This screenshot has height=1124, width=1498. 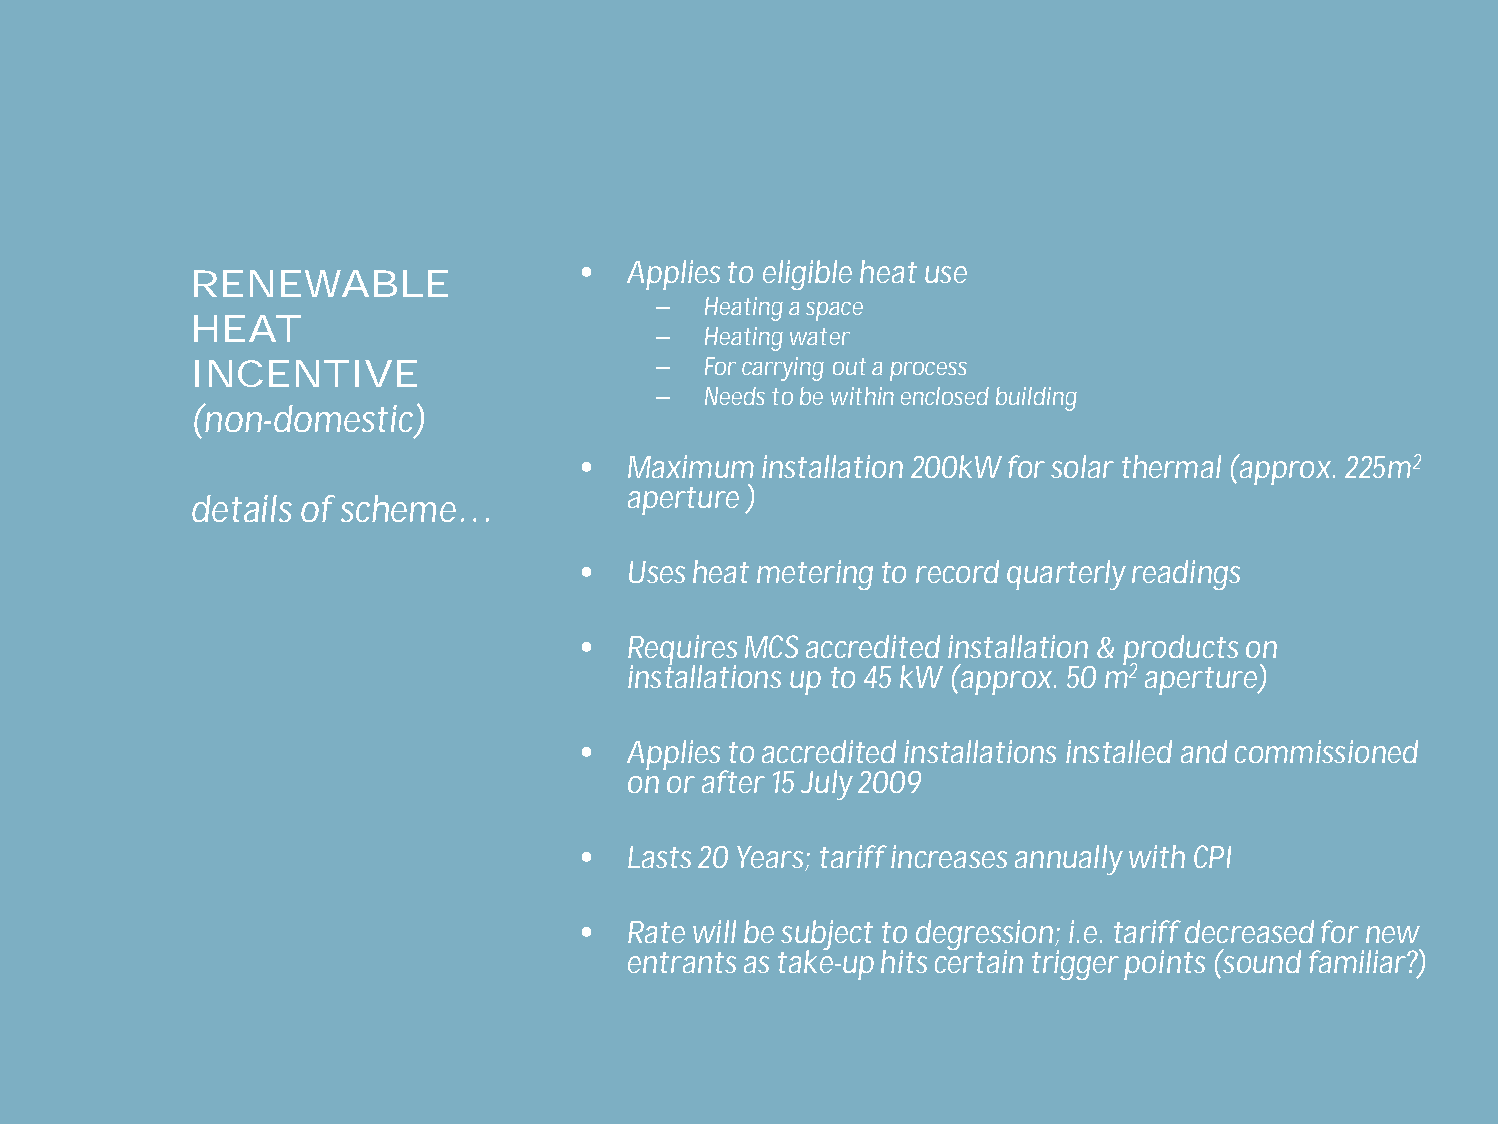 I want to click on MCS, so click(x=771, y=646).
